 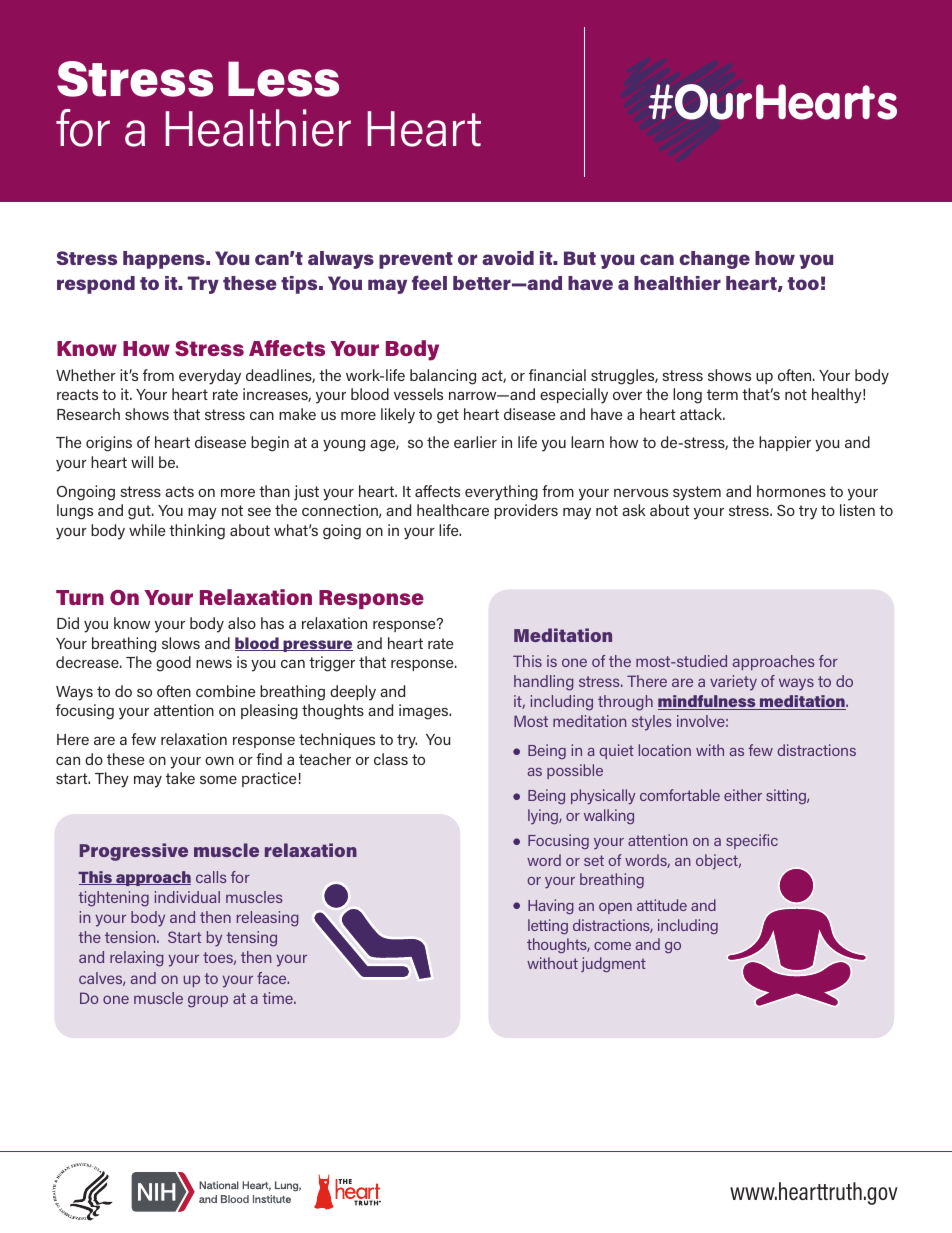 What do you see at coordinates (714, 260) in the image?
I see `change` at bounding box center [714, 260].
